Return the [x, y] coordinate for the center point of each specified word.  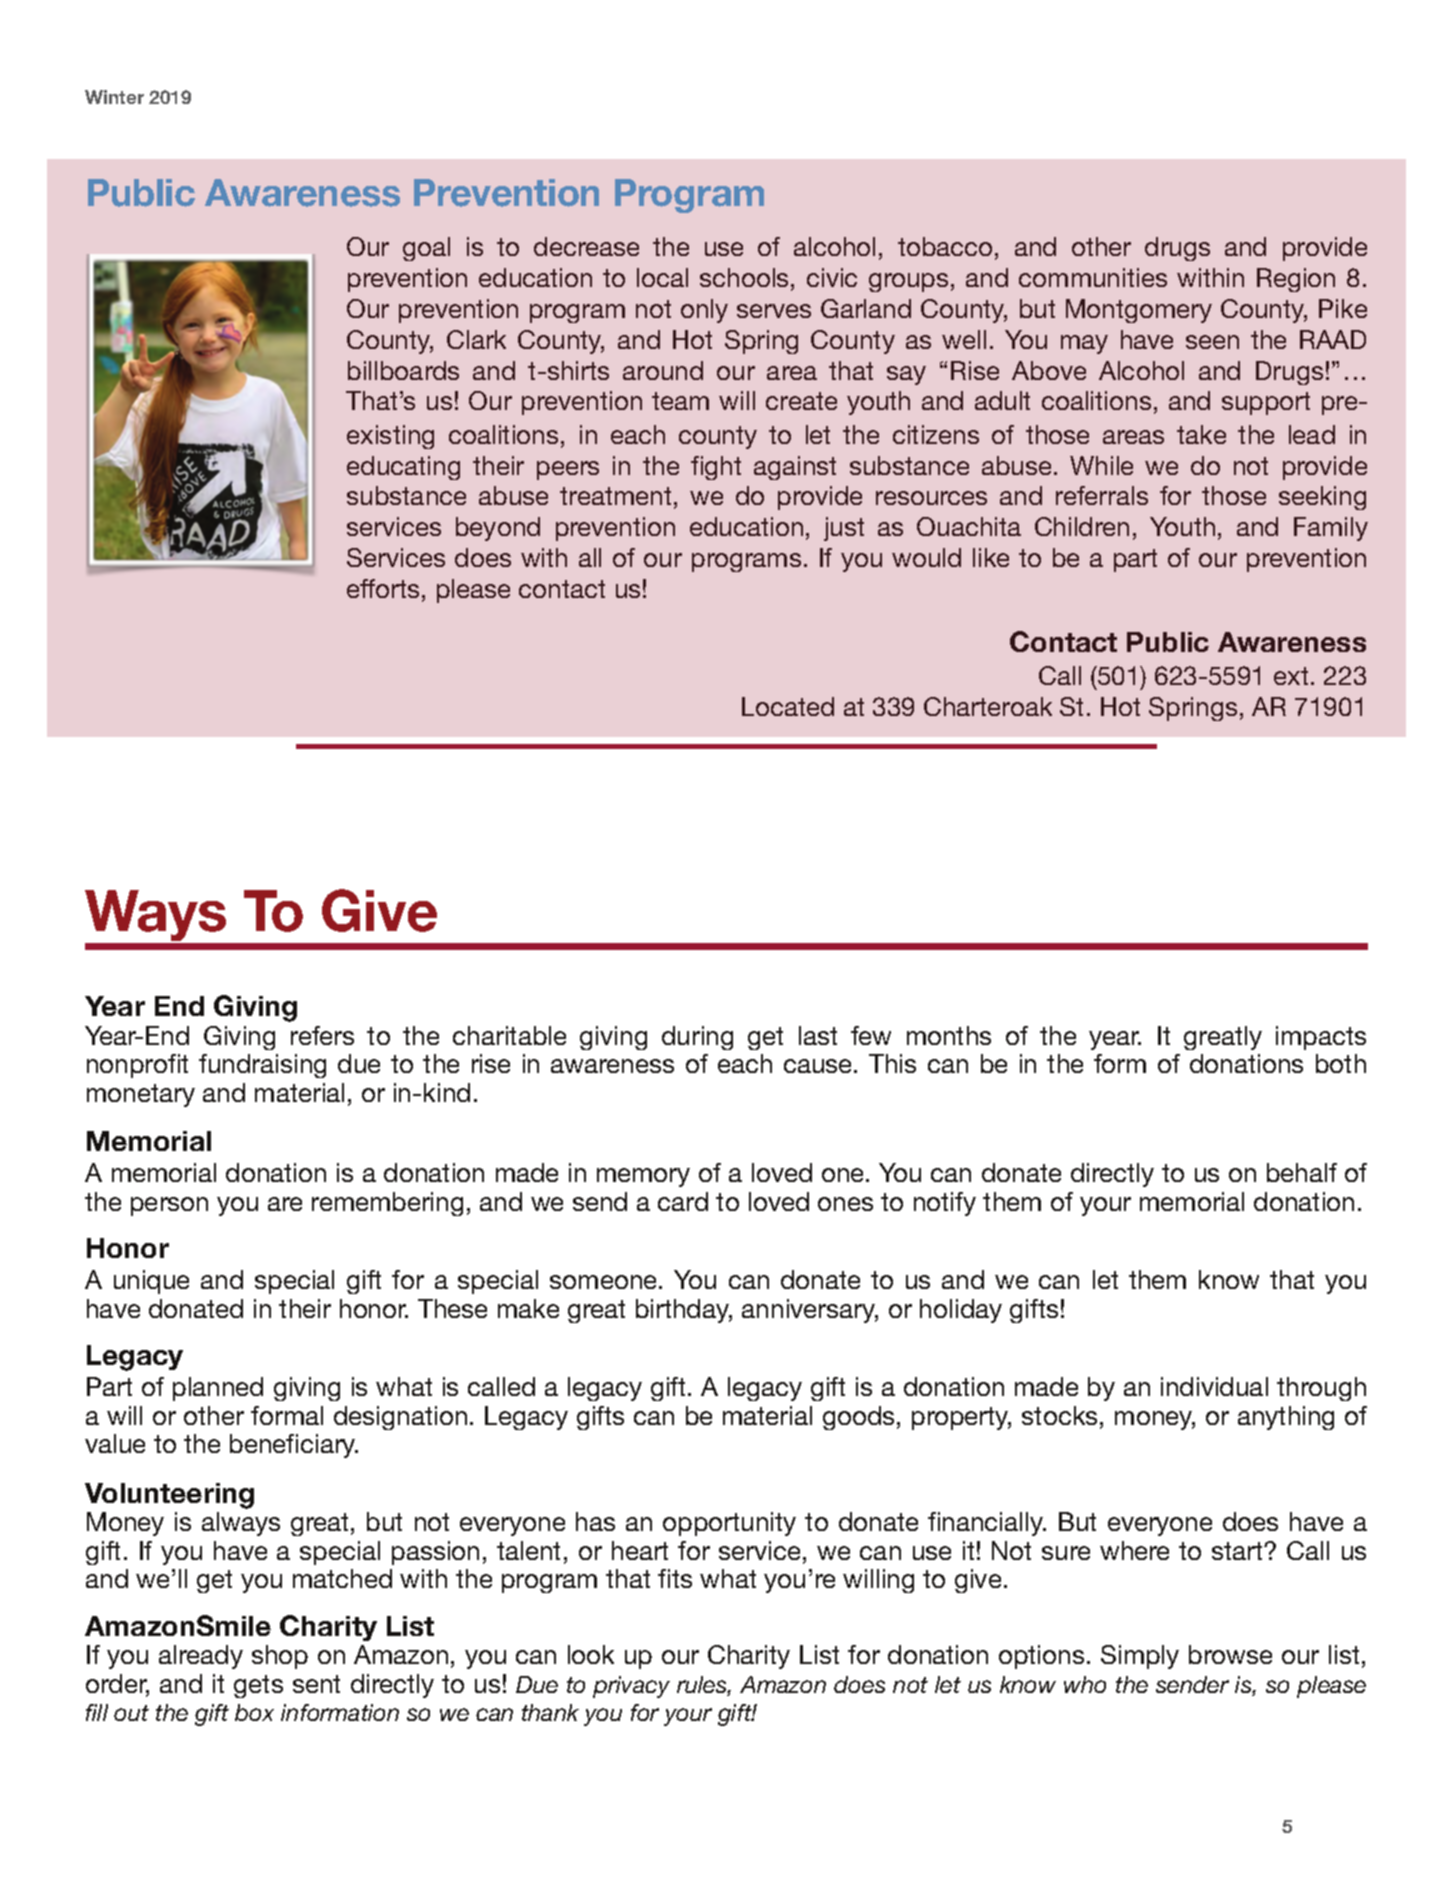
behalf [1302, 1172]
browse [1230, 1654]
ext [1291, 676]
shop [280, 1657]
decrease [586, 246]
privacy [631, 1687]
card [683, 1201]
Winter [114, 97]
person [169, 1206]
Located [788, 706]
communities [1093, 277]
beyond [498, 529]
